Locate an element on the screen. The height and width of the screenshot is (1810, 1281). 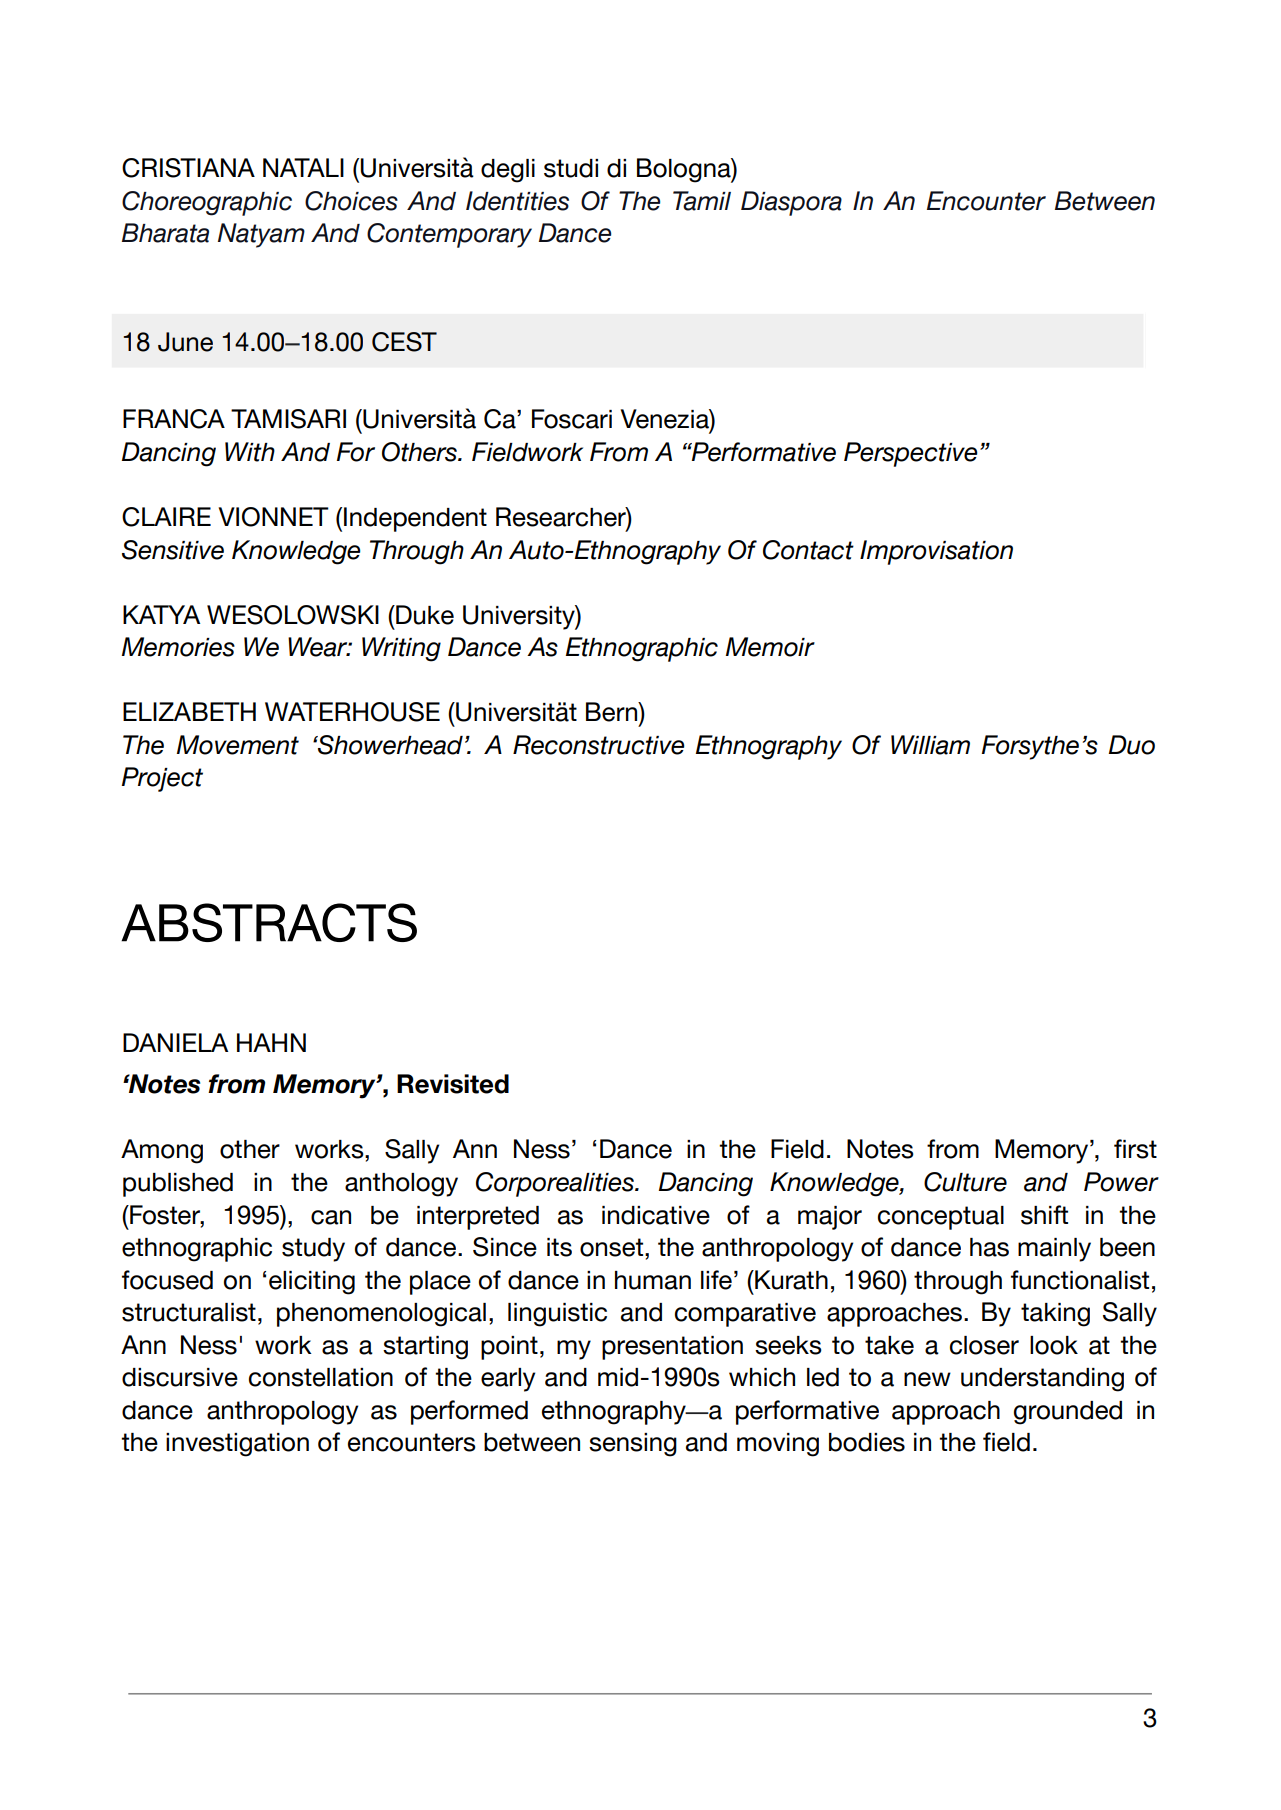
Reconstructive is located at coordinates (598, 745).
